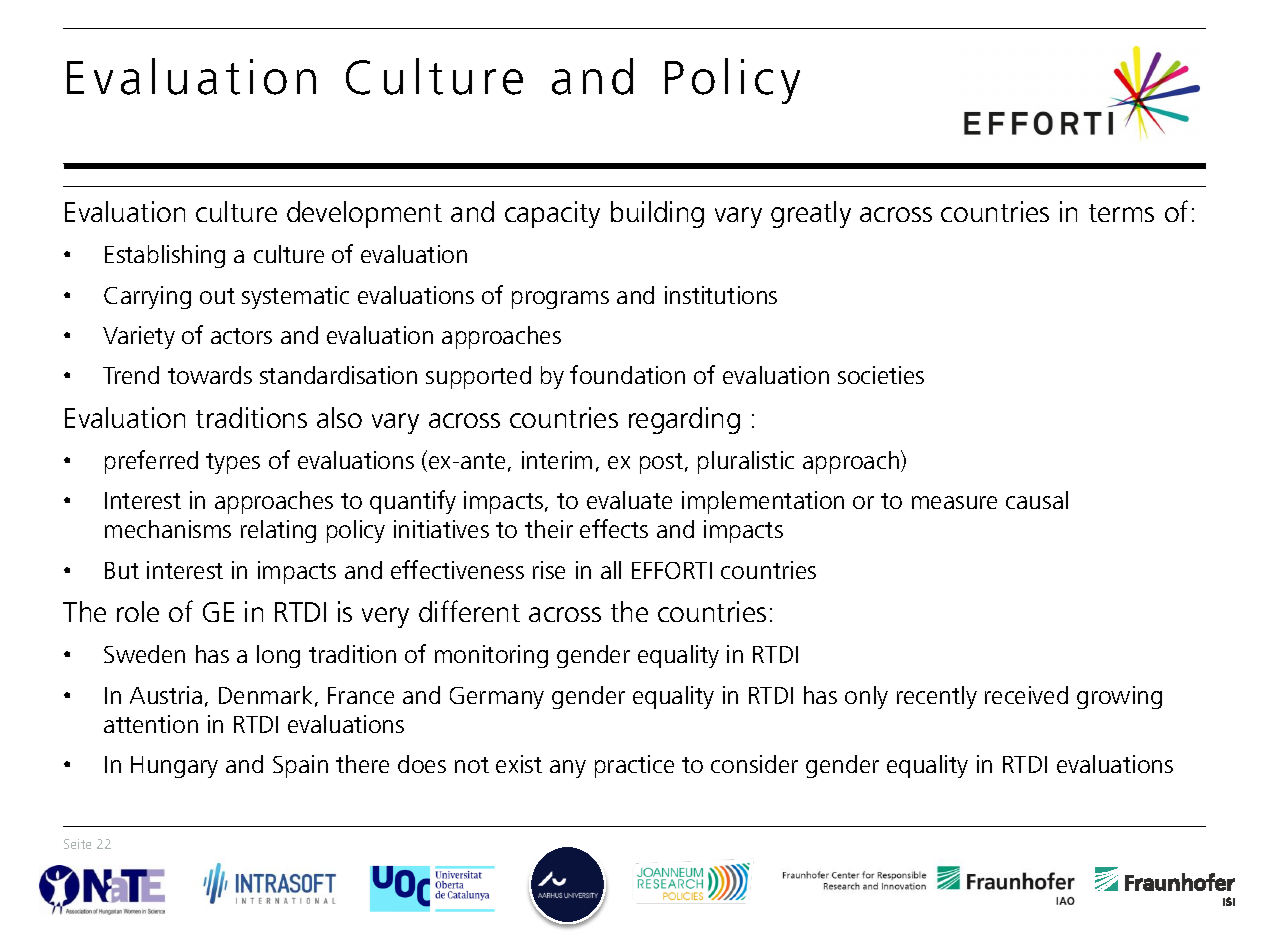 The image size is (1270, 952). What do you see at coordinates (1121, 213) in the screenshot?
I see `terms` at bounding box center [1121, 213].
